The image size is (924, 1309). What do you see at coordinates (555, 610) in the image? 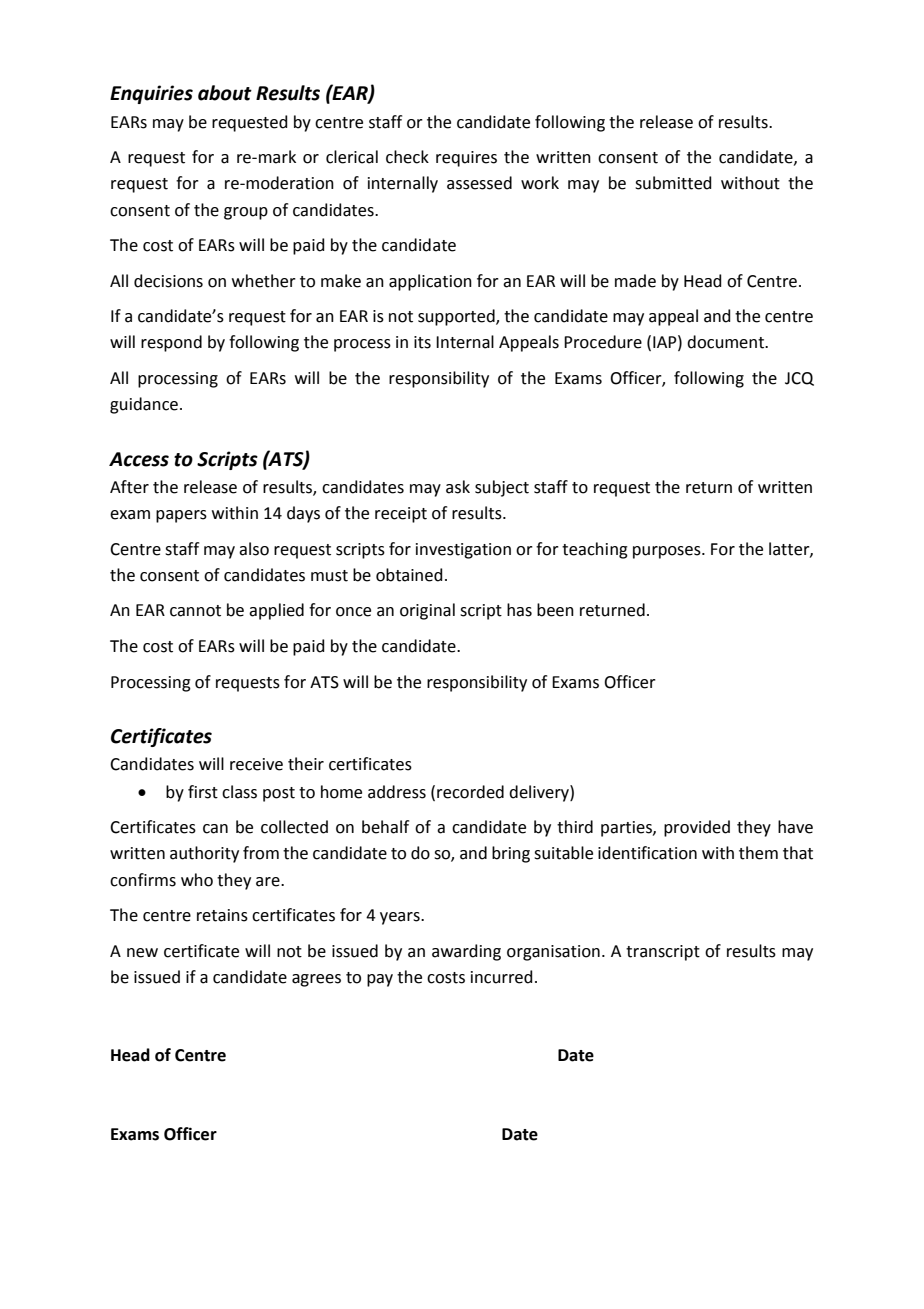
I see `been` at bounding box center [555, 610].
